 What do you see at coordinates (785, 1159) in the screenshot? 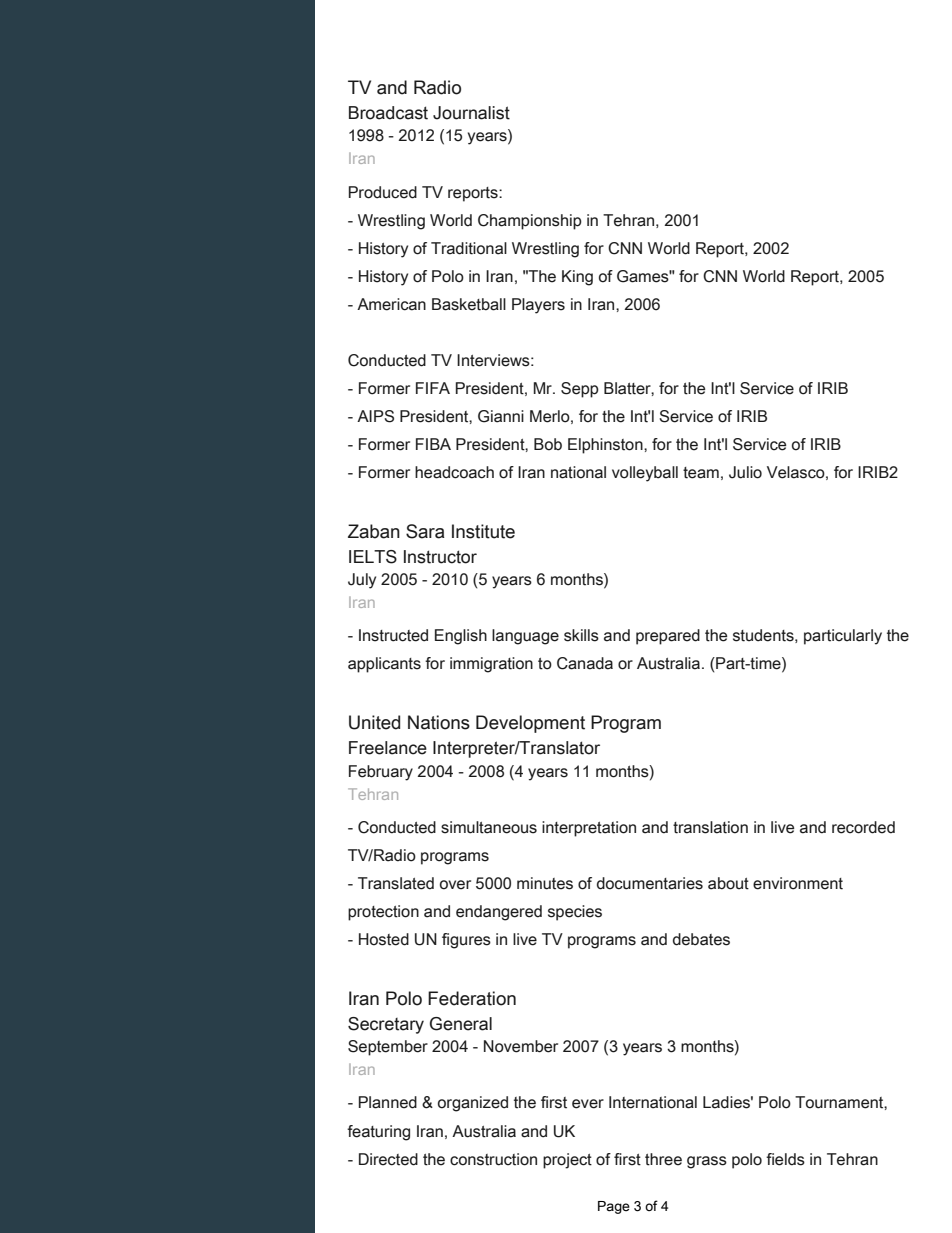
I see `fields` at bounding box center [785, 1159].
